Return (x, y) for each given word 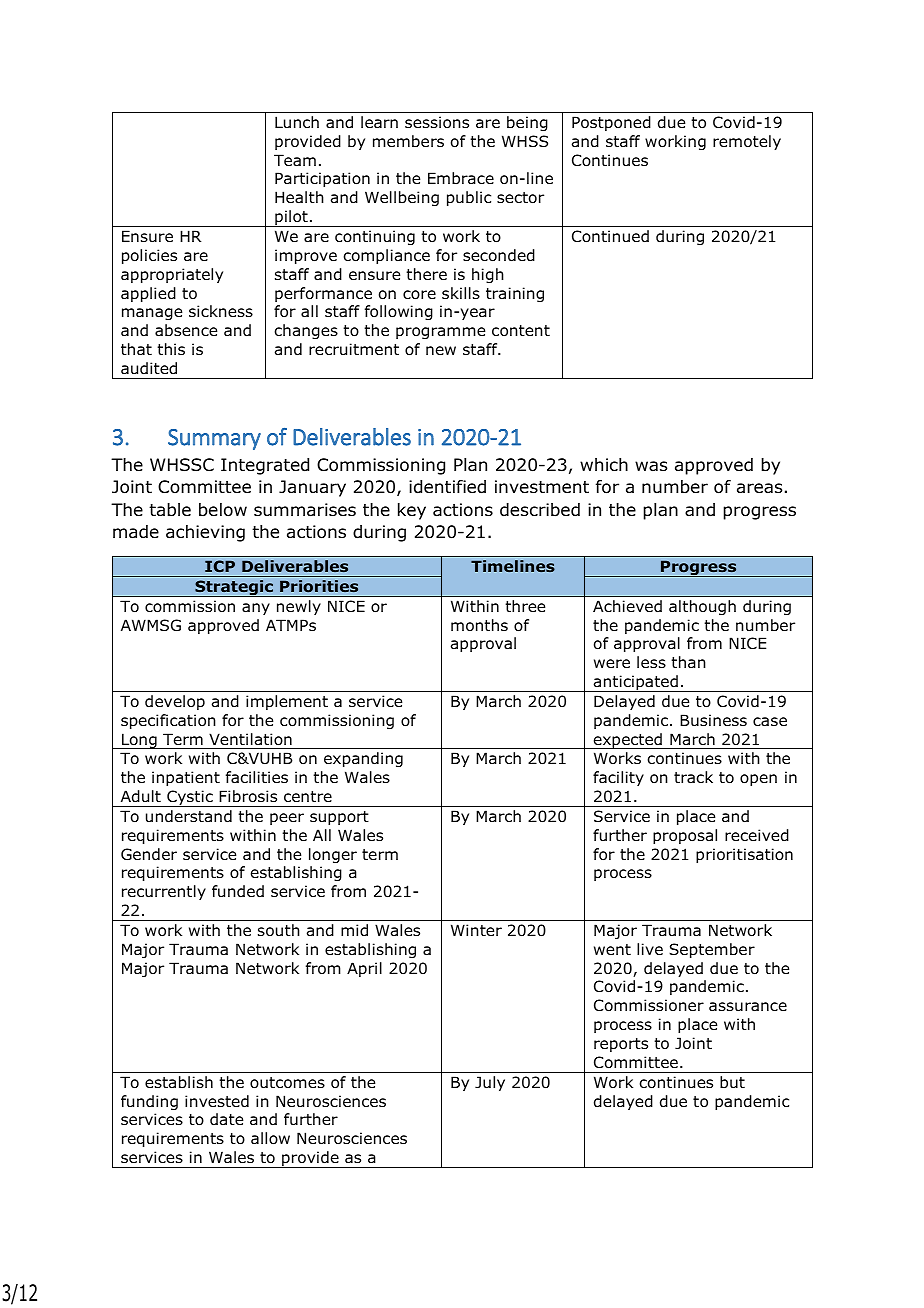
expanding (363, 759)
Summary (214, 439)
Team (295, 160)
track (693, 777)
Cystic (190, 798)
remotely (747, 142)
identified (447, 487)
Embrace (461, 178)
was (651, 466)
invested (217, 1101)
